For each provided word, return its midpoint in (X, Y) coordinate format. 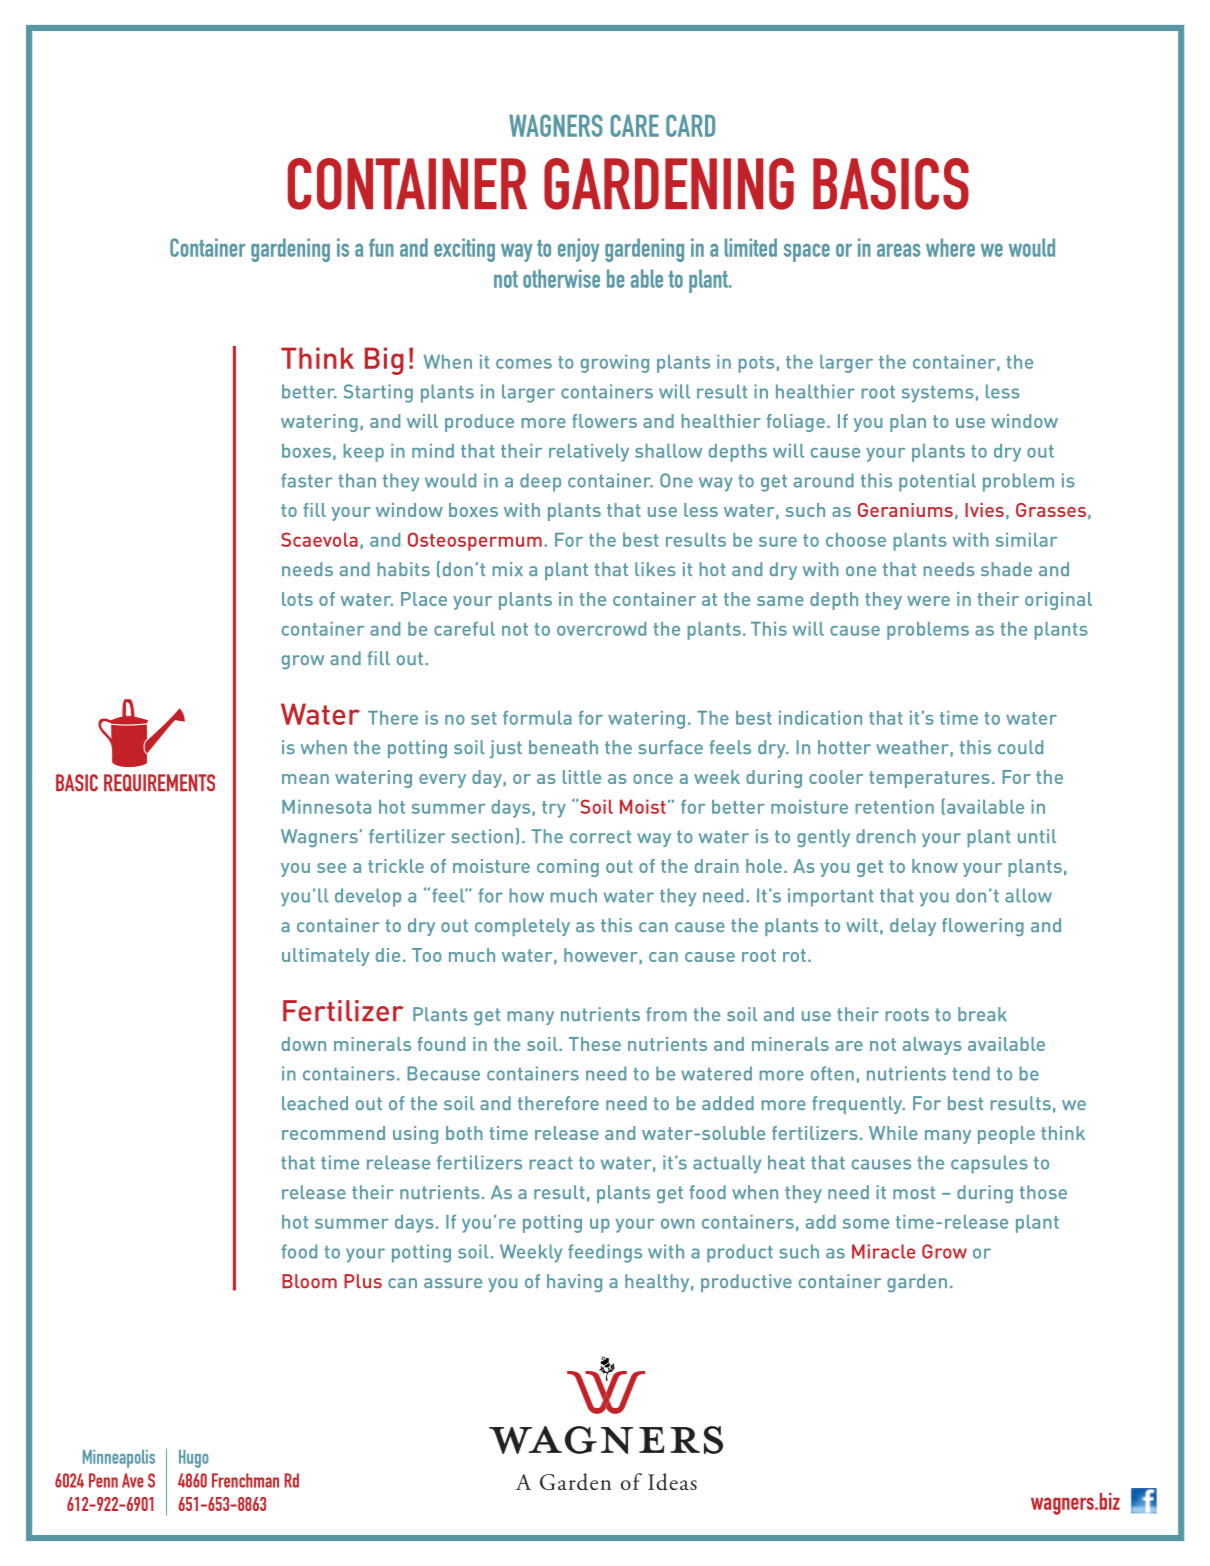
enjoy (578, 250)
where (950, 247)
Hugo (194, 1459)
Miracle (884, 1251)
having (574, 1283)
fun (381, 247)
